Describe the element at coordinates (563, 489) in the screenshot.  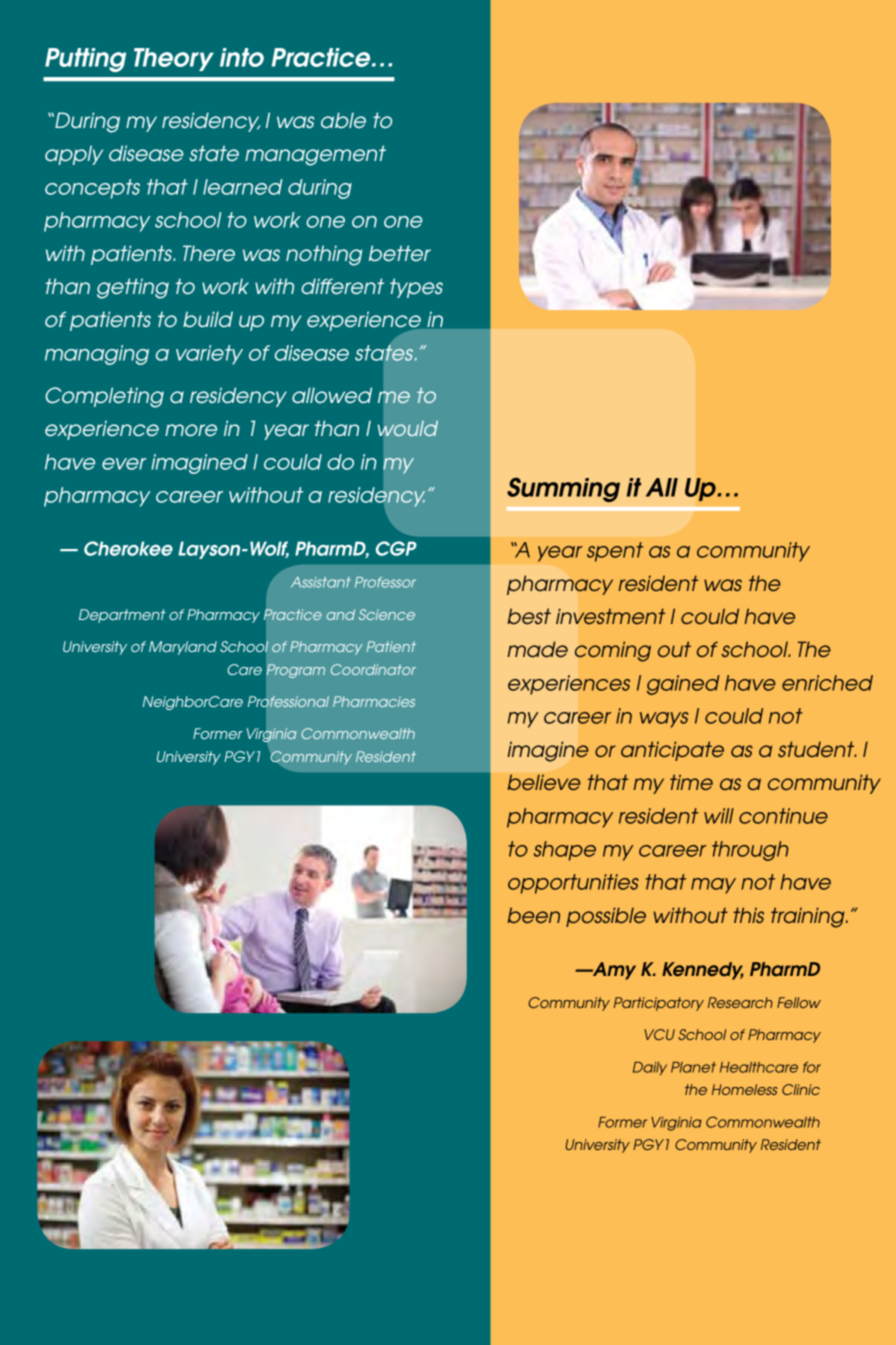
I see `Summing` at that location.
